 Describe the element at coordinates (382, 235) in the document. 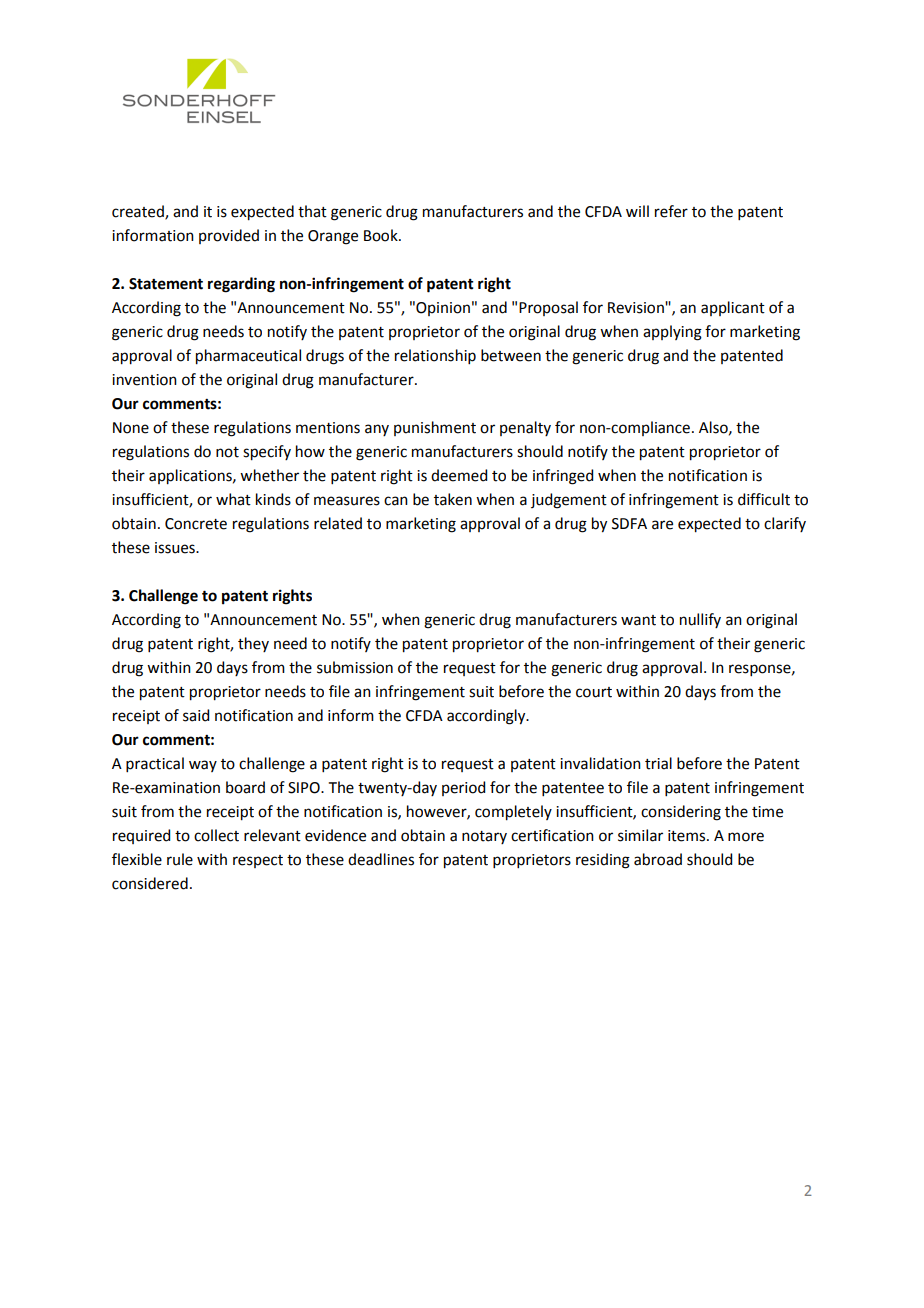

I see `Book` at that location.
